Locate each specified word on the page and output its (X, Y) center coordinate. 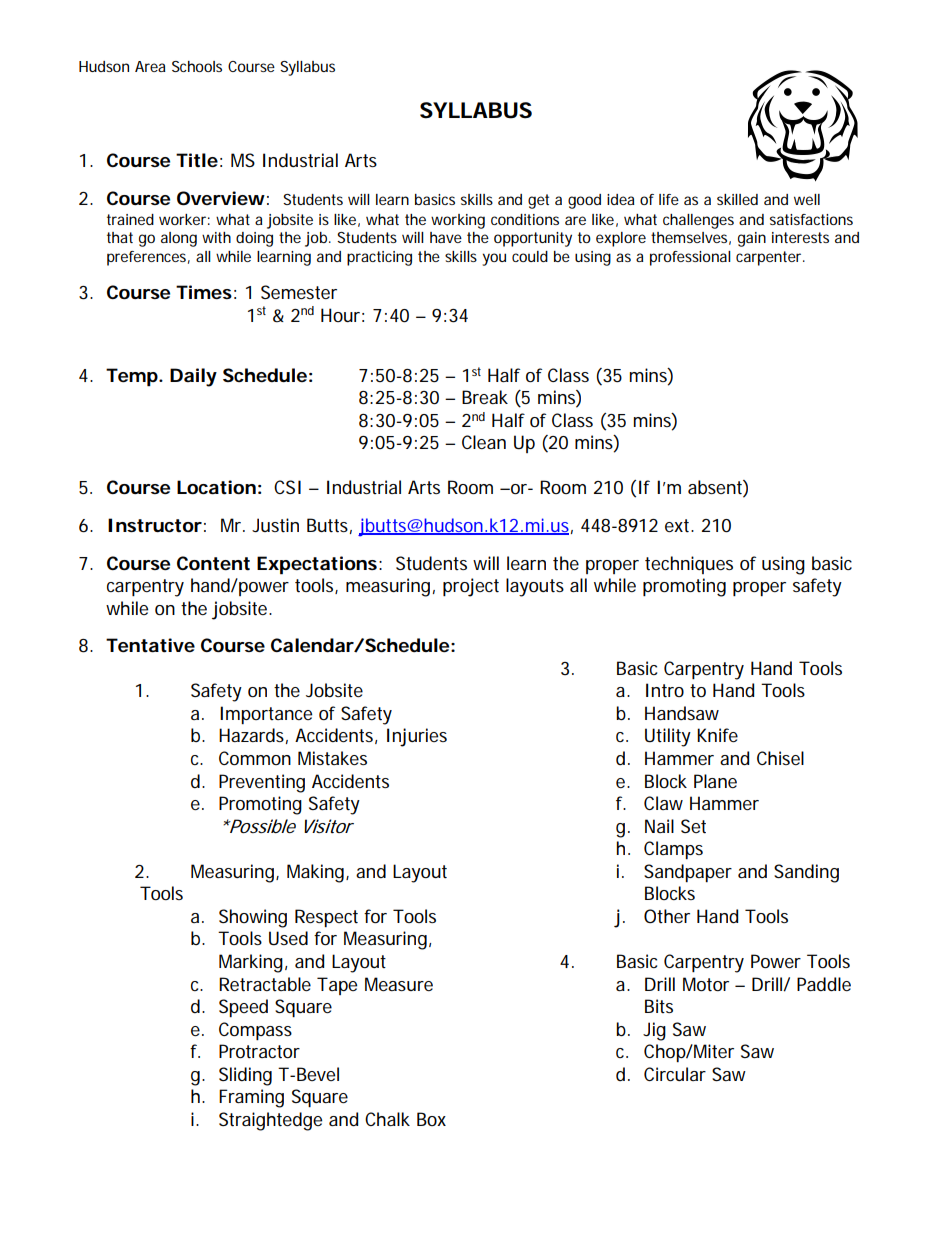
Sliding (245, 1076)
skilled (737, 199)
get (538, 201)
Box (431, 1119)
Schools (197, 66)
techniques (689, 565)
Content (213, 563)
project (471, 587)
